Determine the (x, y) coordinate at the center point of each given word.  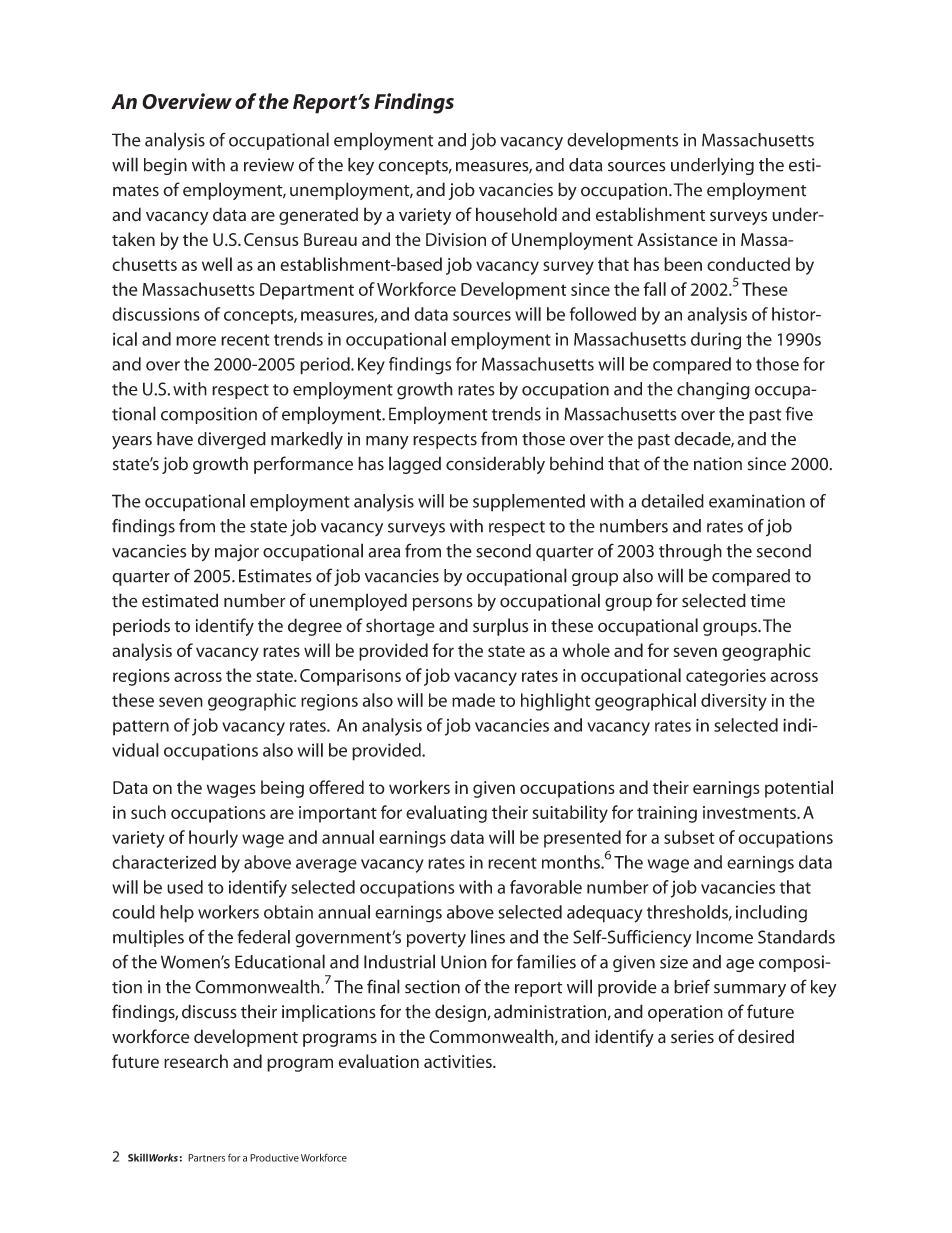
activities (459, 1061)
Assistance (677, 239)
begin (165, 166)
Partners (206, 1158)
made (473, 700)
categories (726, 677)
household (516, 214)
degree (315, 627)
